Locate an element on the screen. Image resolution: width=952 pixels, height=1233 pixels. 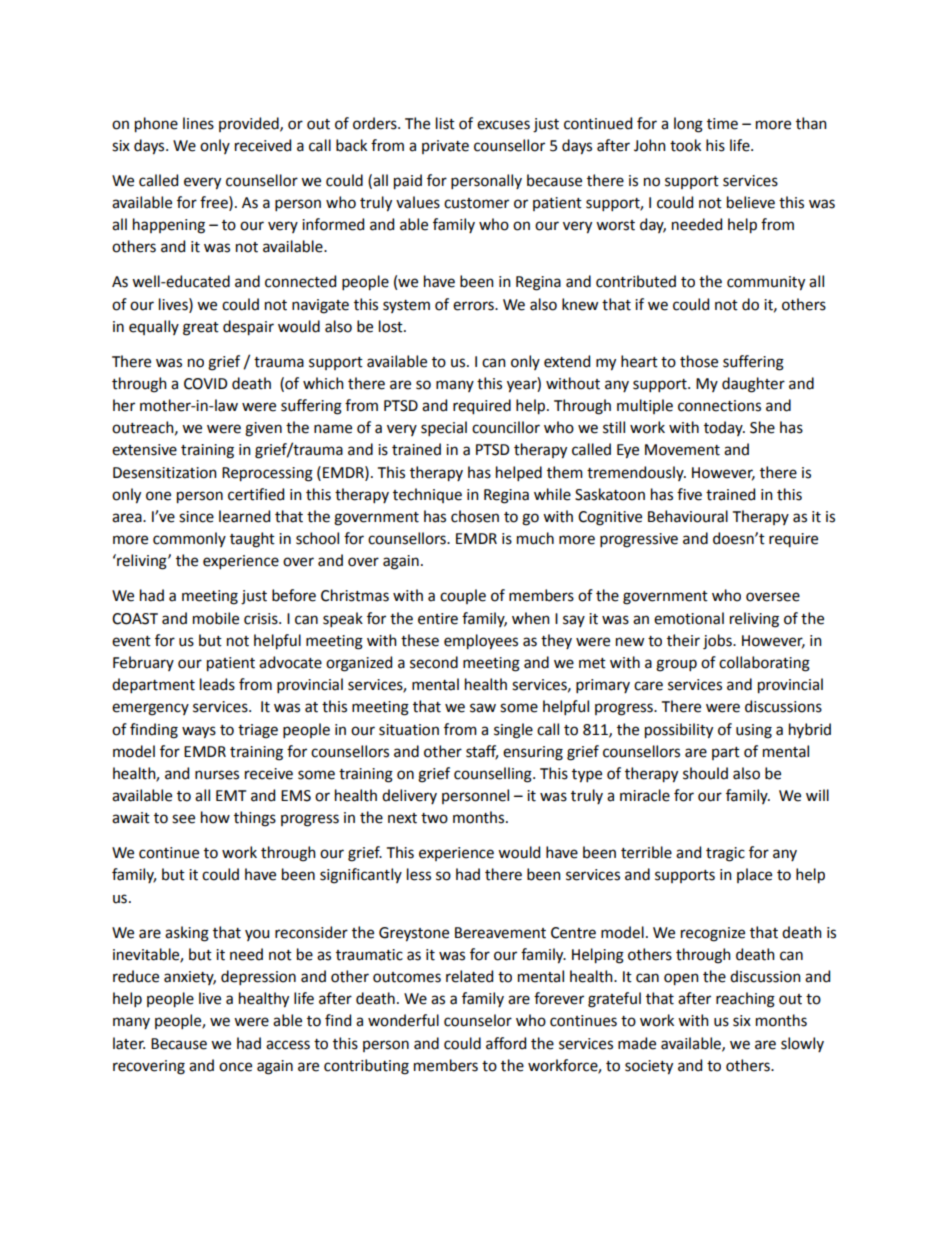
time is located at coordinates (722, 124).
